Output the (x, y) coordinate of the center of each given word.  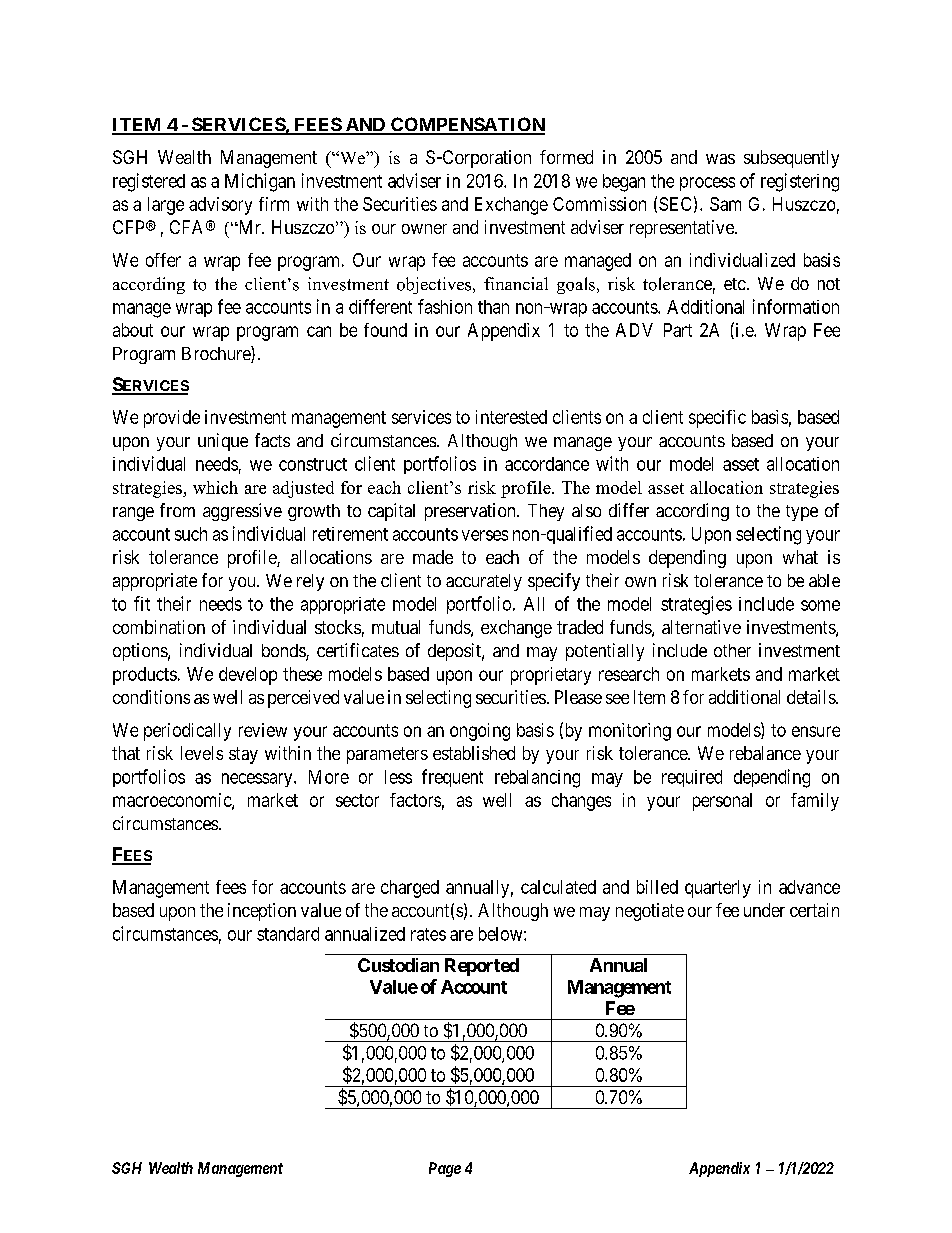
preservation (471, 512)
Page (445, 1169)
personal (722, 802)
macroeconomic (173, 801)
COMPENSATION (467, 125)
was (720, 159)
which (215, 487)
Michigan (260, 182)
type (802, 513)
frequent (452, 778)
